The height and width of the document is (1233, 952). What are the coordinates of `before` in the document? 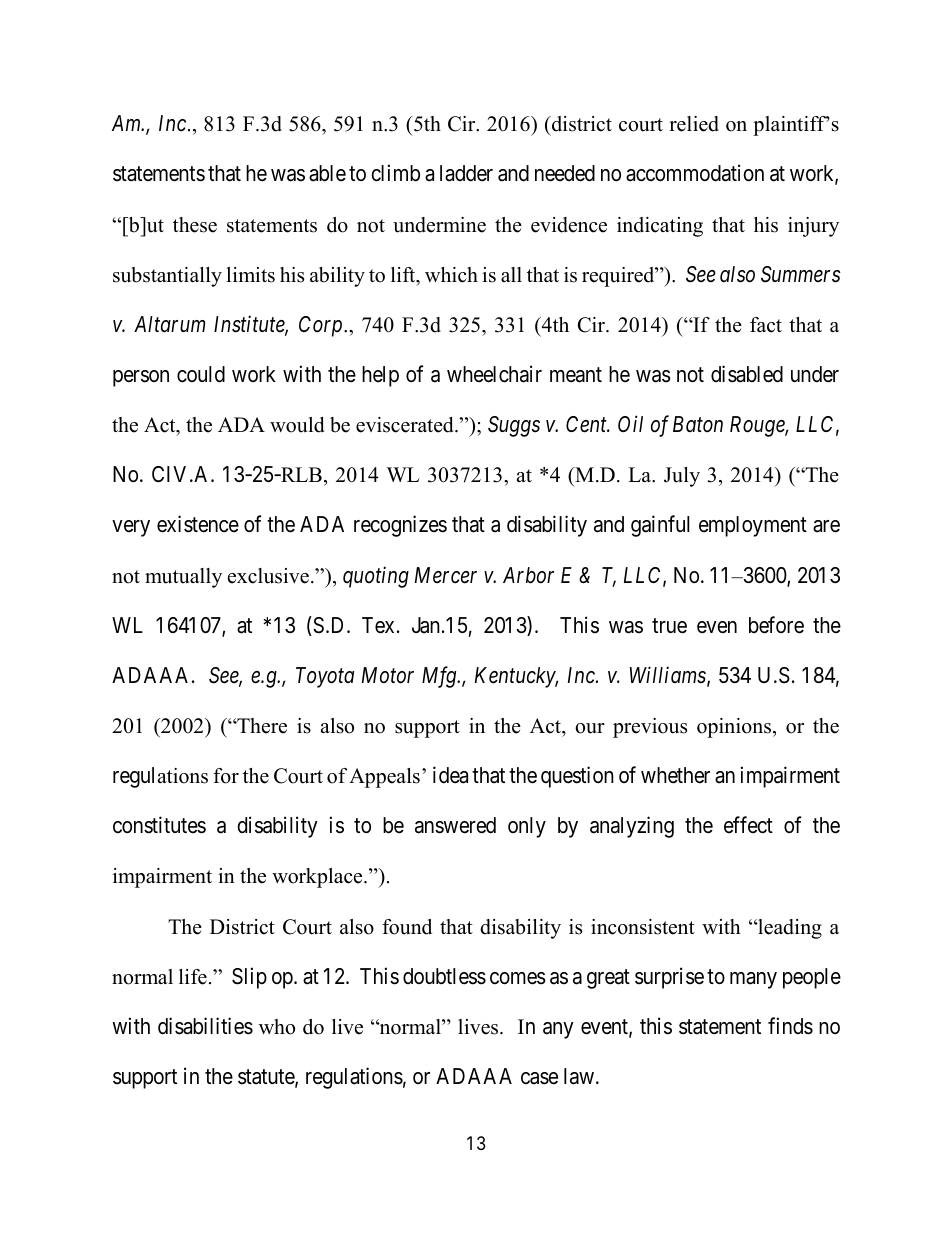 It's located at (776, 625).
